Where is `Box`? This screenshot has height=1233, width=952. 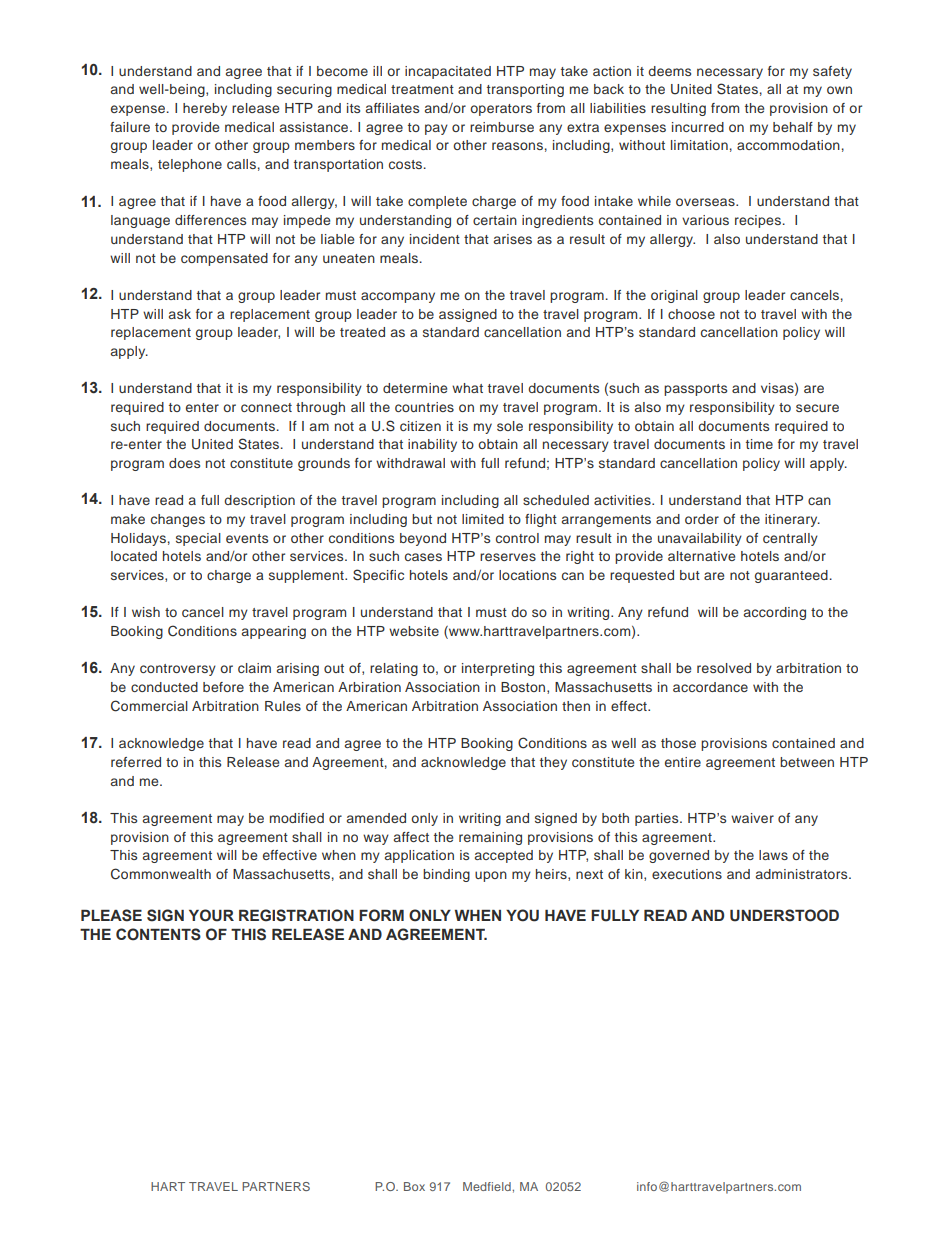
Box is located at coordinates (414, 1186).
